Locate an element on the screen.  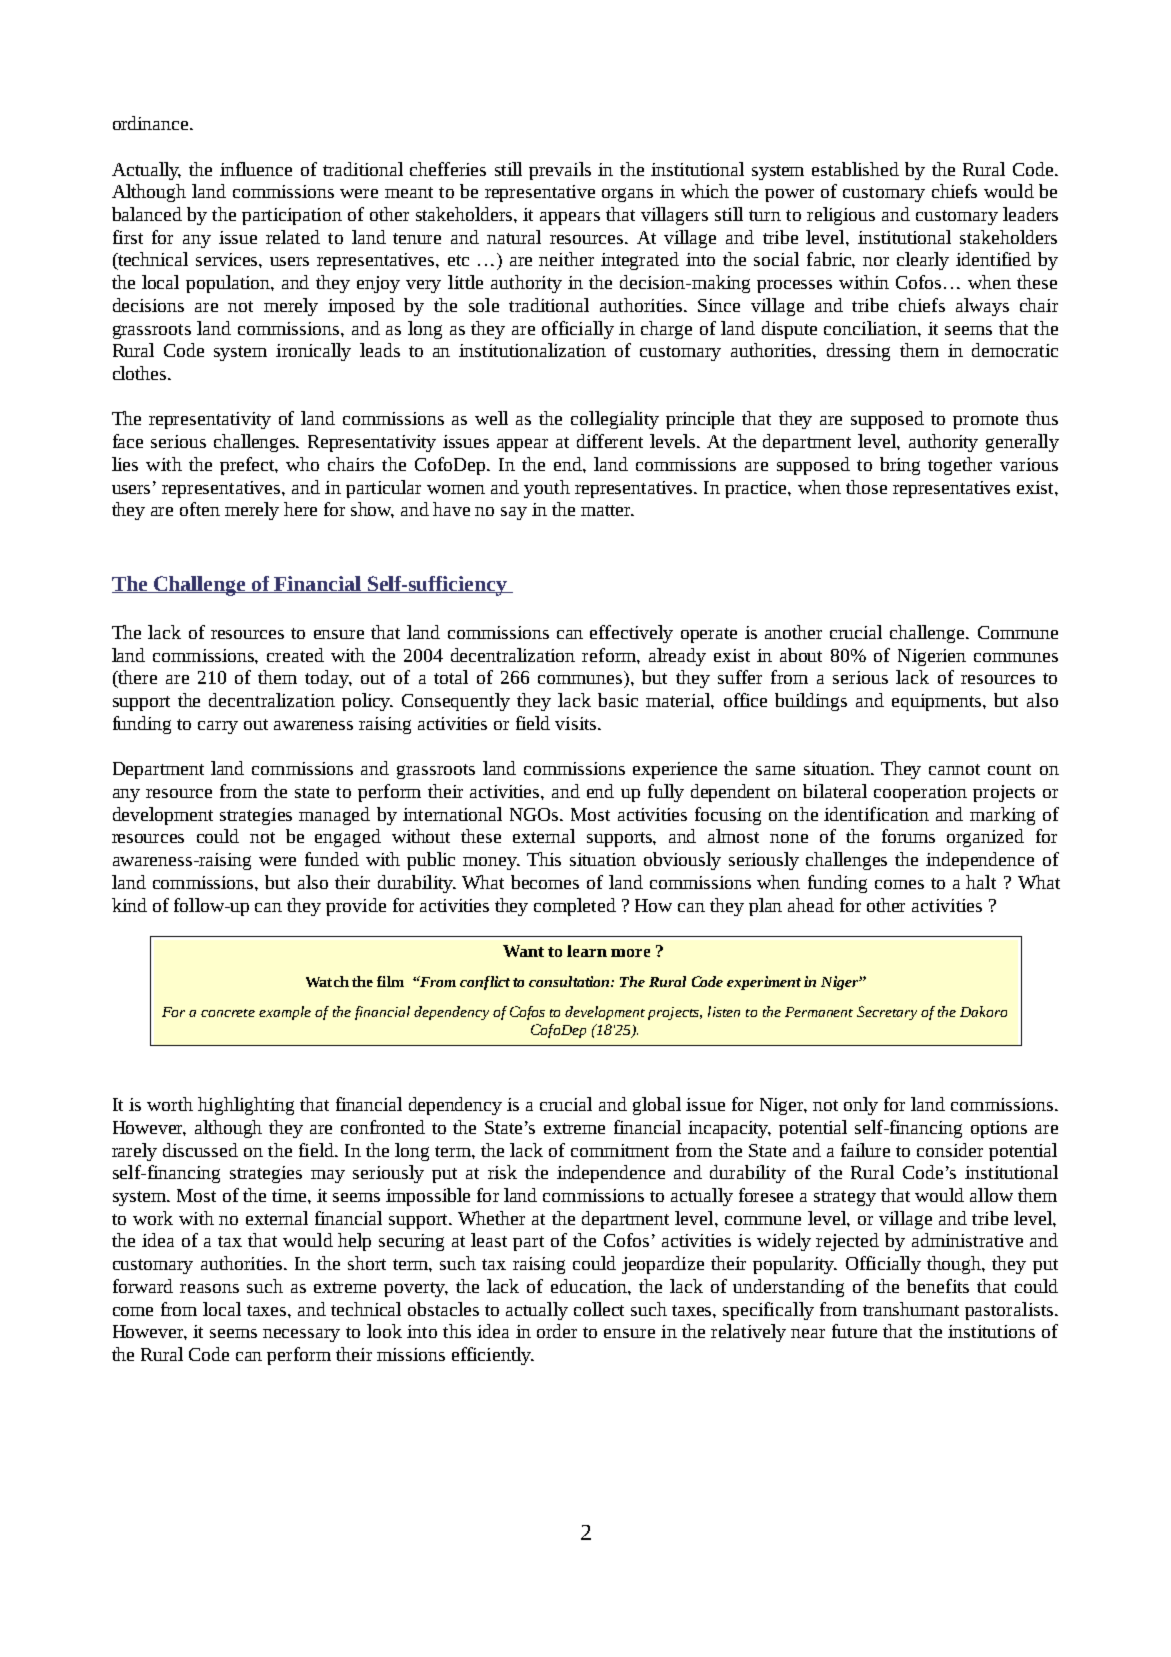
Secretary is located at coordinates (887, 1013).
